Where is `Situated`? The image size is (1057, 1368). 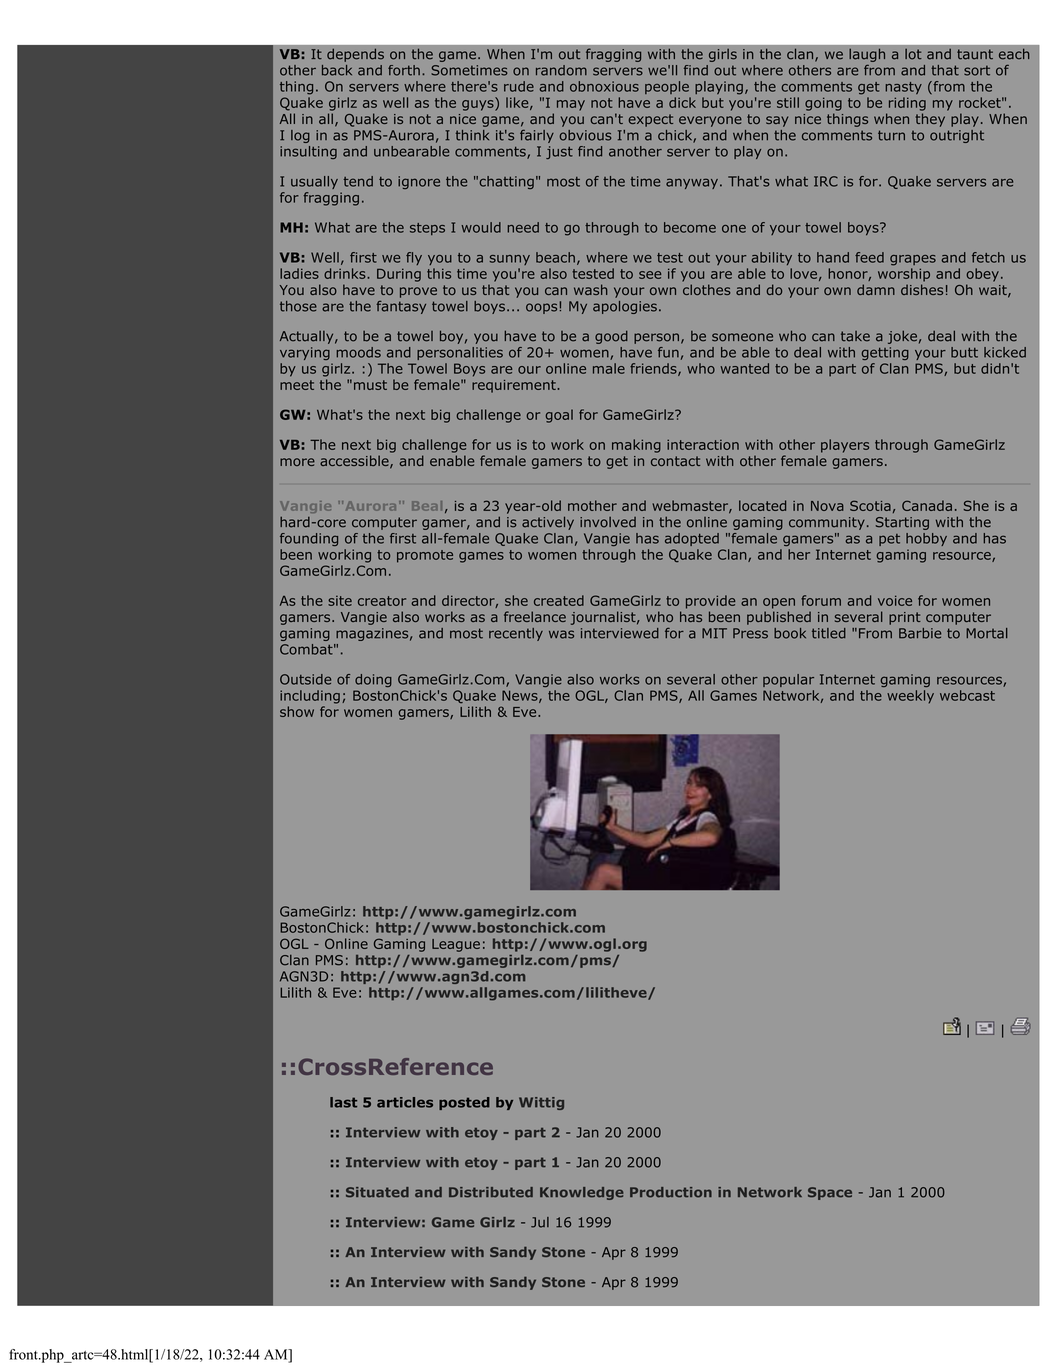 Situated is located at coordinates (377, 1192).
